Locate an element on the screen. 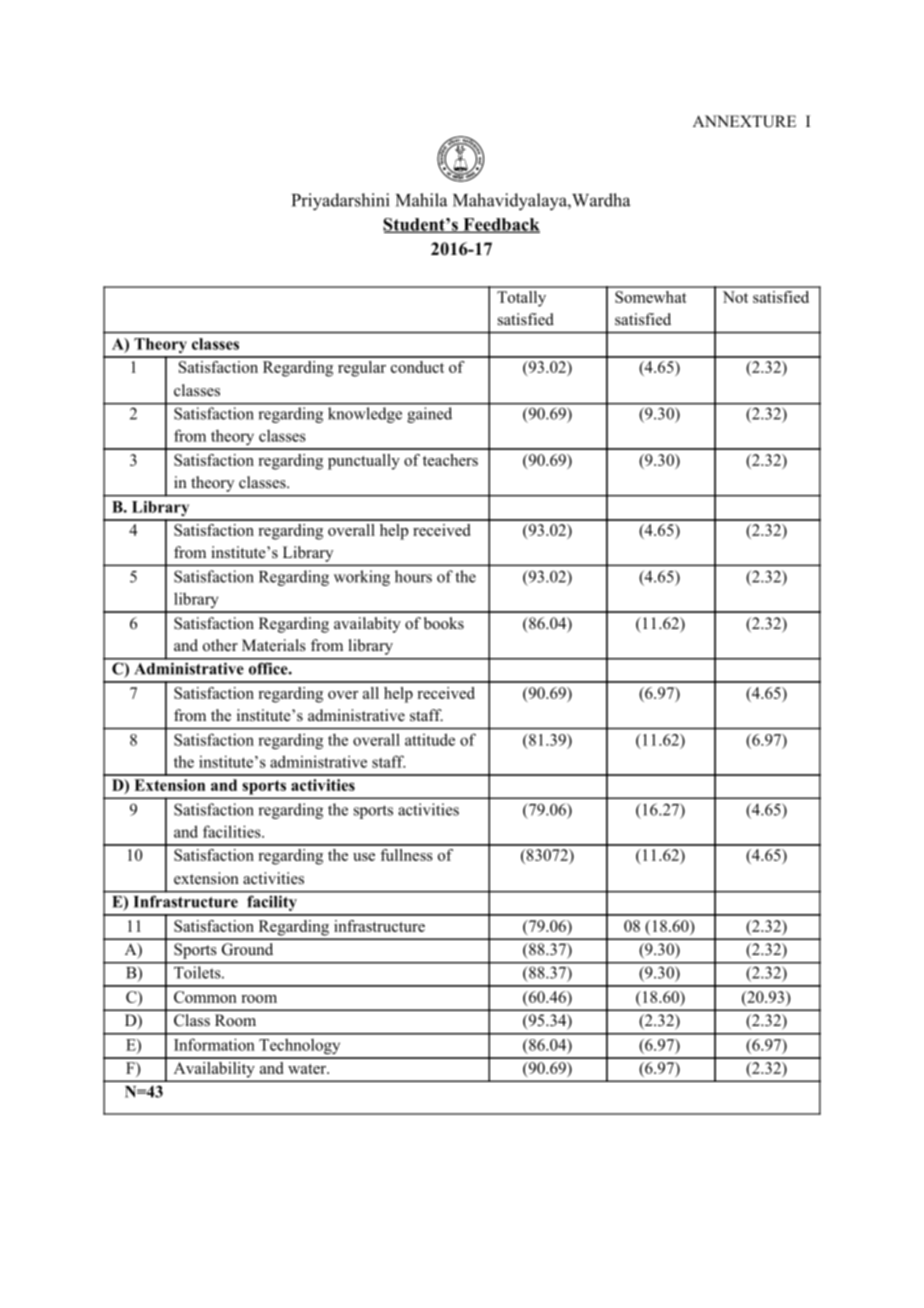 This screenshot has height=1308, width=924. knowledge is located at coordinates (365, 415).
